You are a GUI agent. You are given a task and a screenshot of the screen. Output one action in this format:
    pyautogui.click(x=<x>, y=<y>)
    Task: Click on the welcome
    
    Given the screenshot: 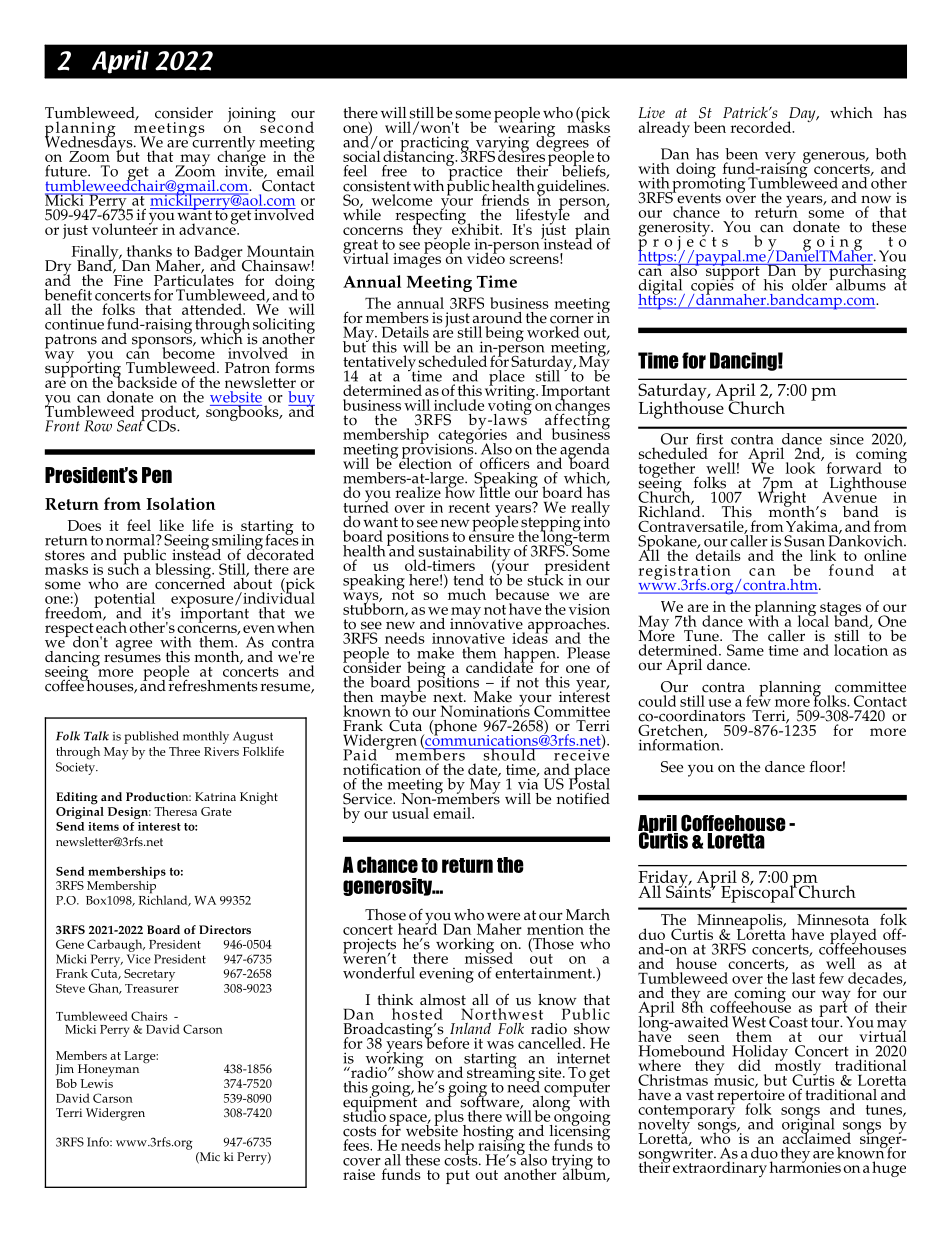 What is the action you would take?
    pyautogui.click(x=402, y=200)
